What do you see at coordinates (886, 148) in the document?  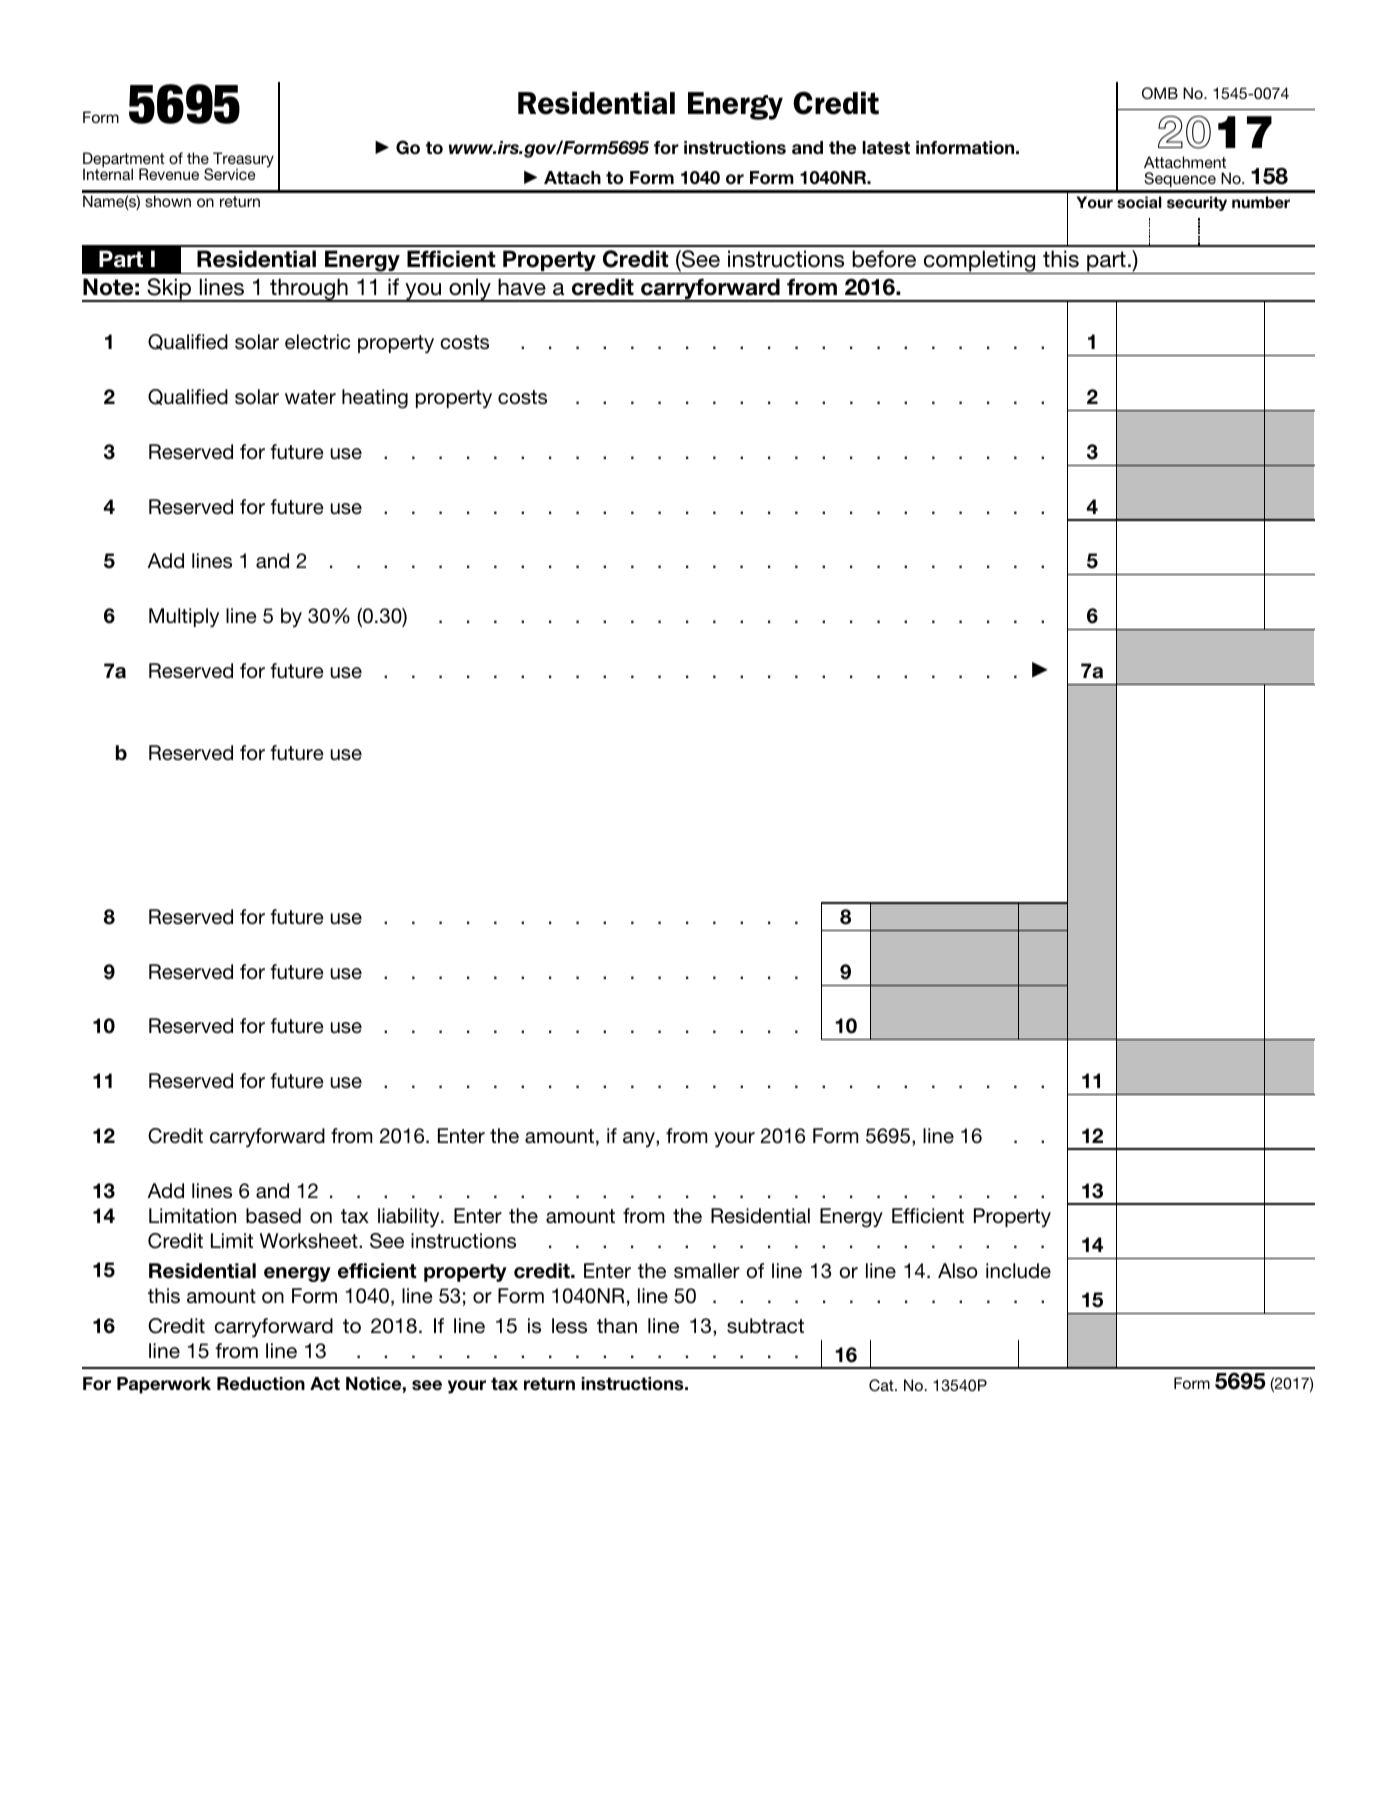 I see `latest` at bounding box center [886, 148].
